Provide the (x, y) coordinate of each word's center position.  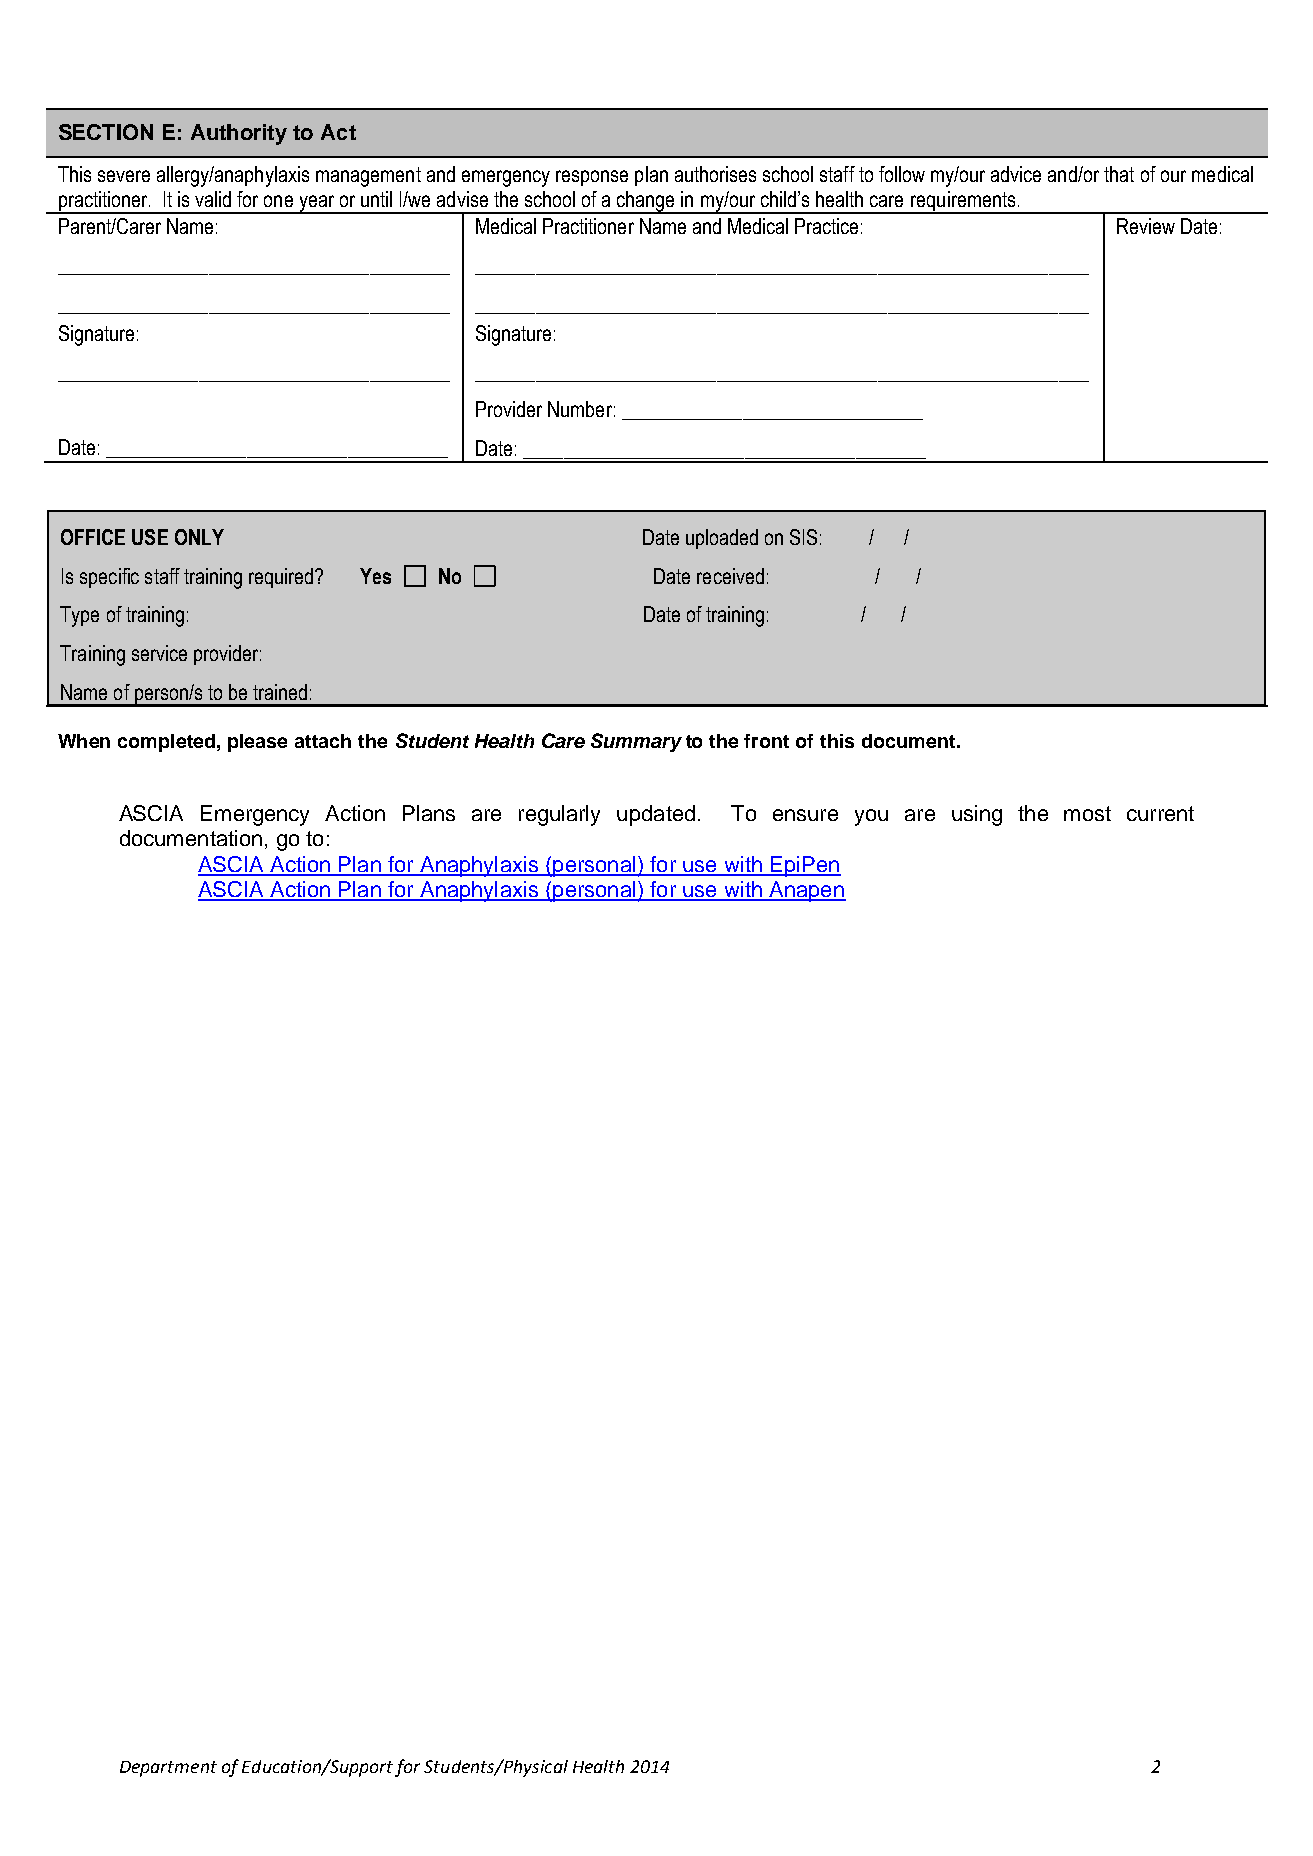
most (1087, 813)
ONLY (199, 537)
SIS (803, 537)
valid (213, 199)
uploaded (722, 539)
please (257, 743)
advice (1016, 174)
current (1160, 813)
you (871, 817)
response (592, 178)
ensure (805, 815)
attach (323, 741)
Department (168, 1769)
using (977, 815)
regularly (559, 815)
